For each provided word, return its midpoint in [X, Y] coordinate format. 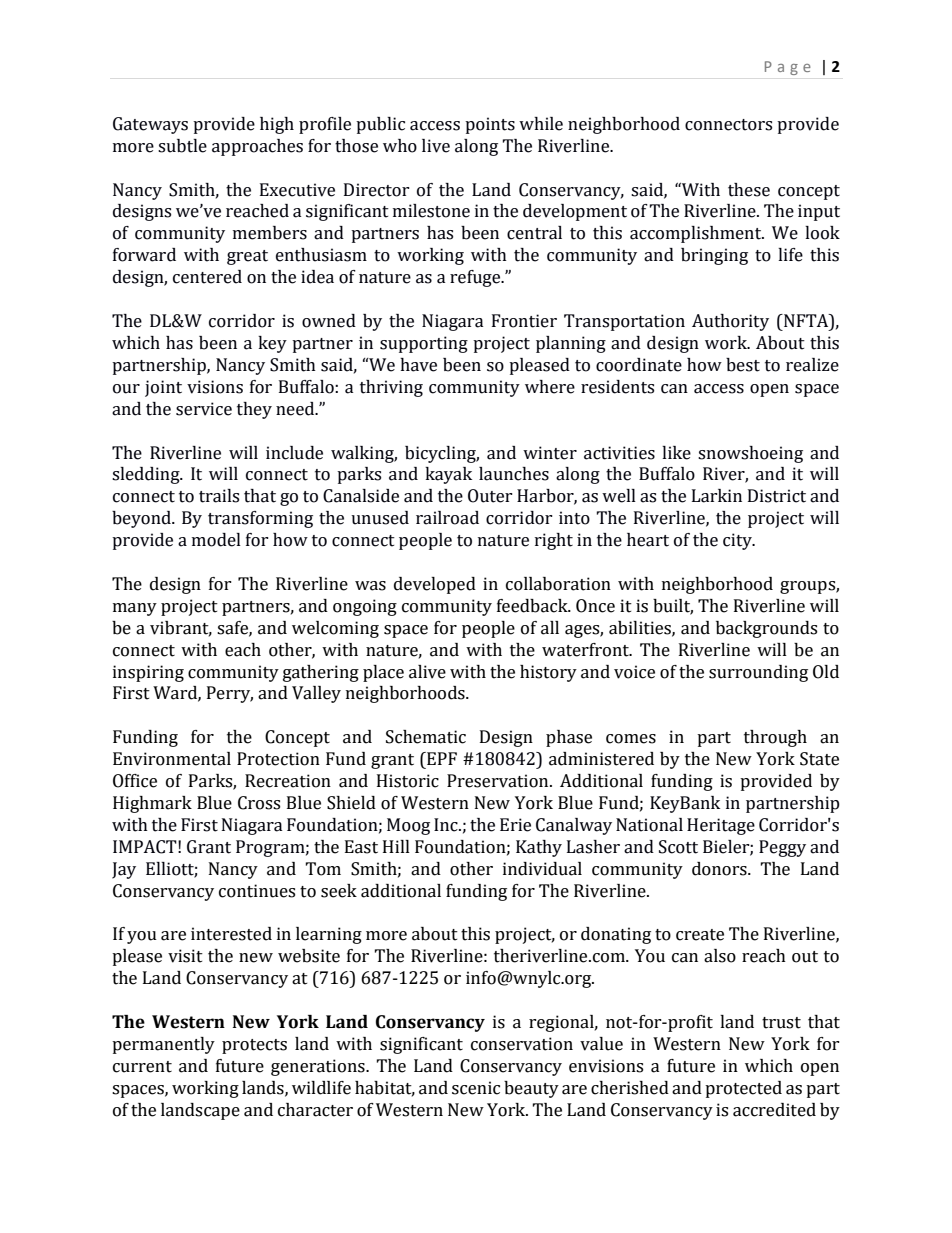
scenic [476, 1088]
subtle [182, 146]
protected [743, 1089]
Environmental [172, 759]
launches [514, 474]
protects [254, 1046]
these [749, 190]
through [775, 738]
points [490, 125]
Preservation [499, 781]
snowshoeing [750, 454]
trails [219, 496]
